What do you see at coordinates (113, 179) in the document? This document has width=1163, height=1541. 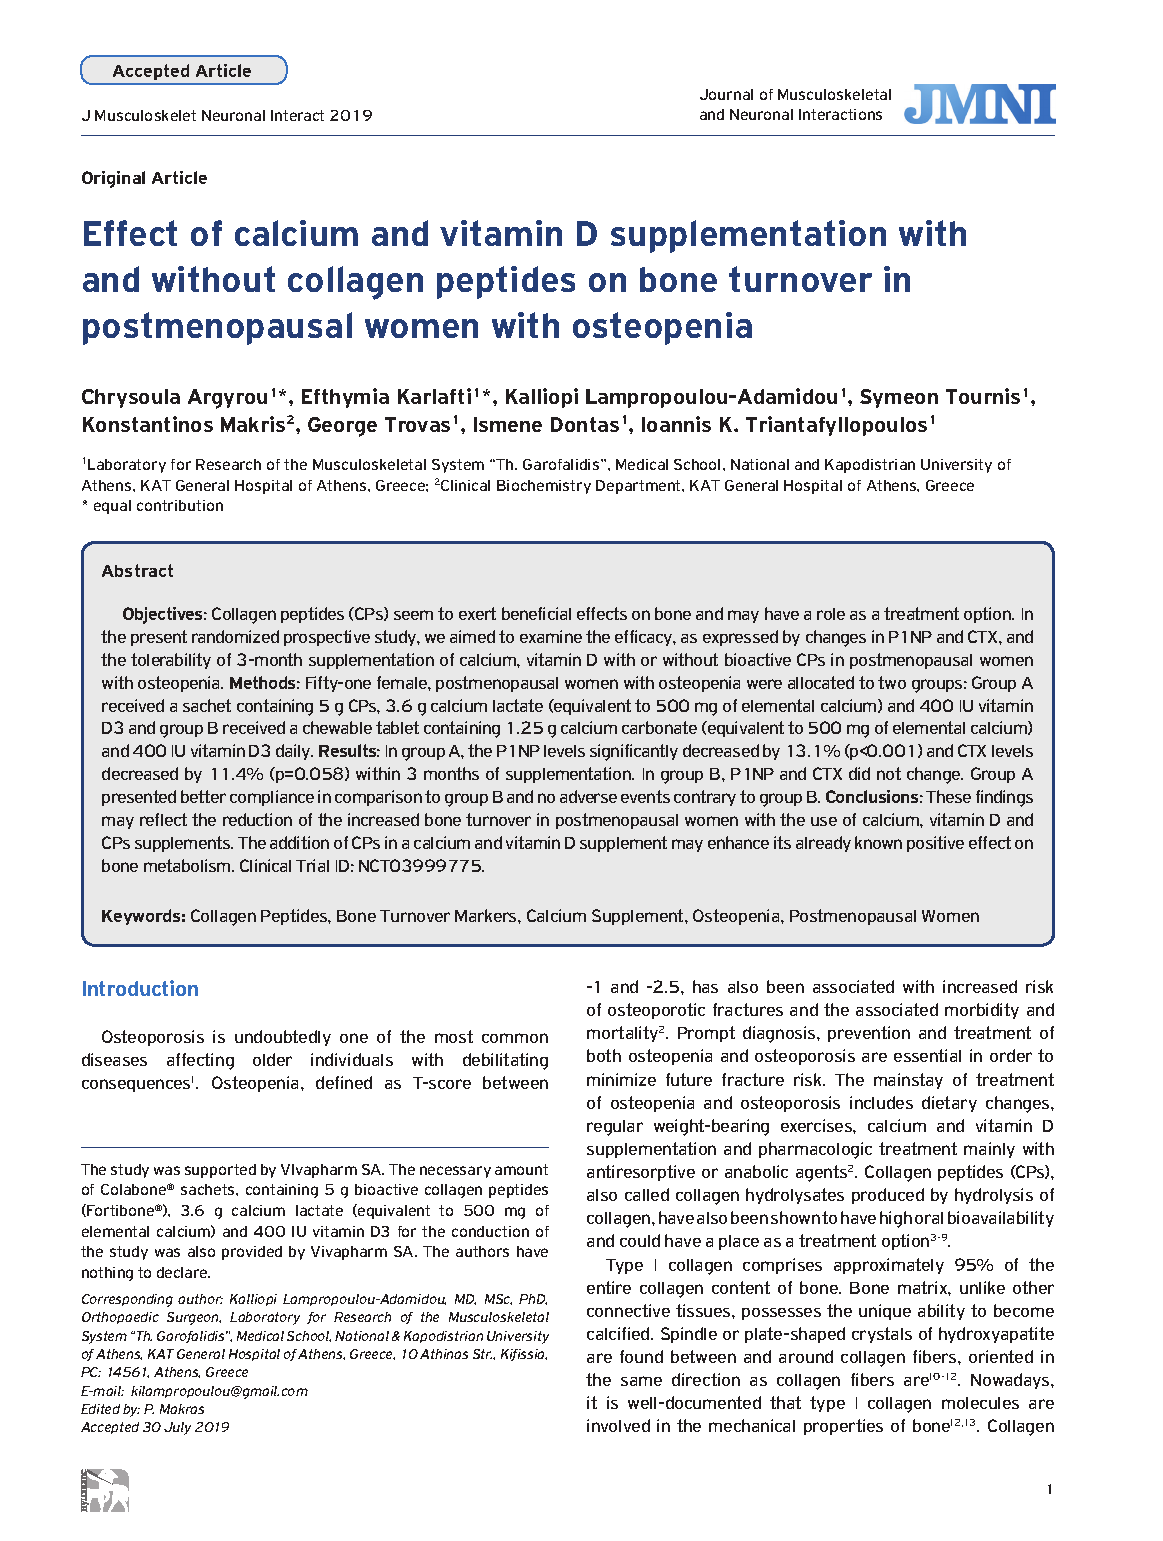 I see `Original` at bounding box center [113, 179].
